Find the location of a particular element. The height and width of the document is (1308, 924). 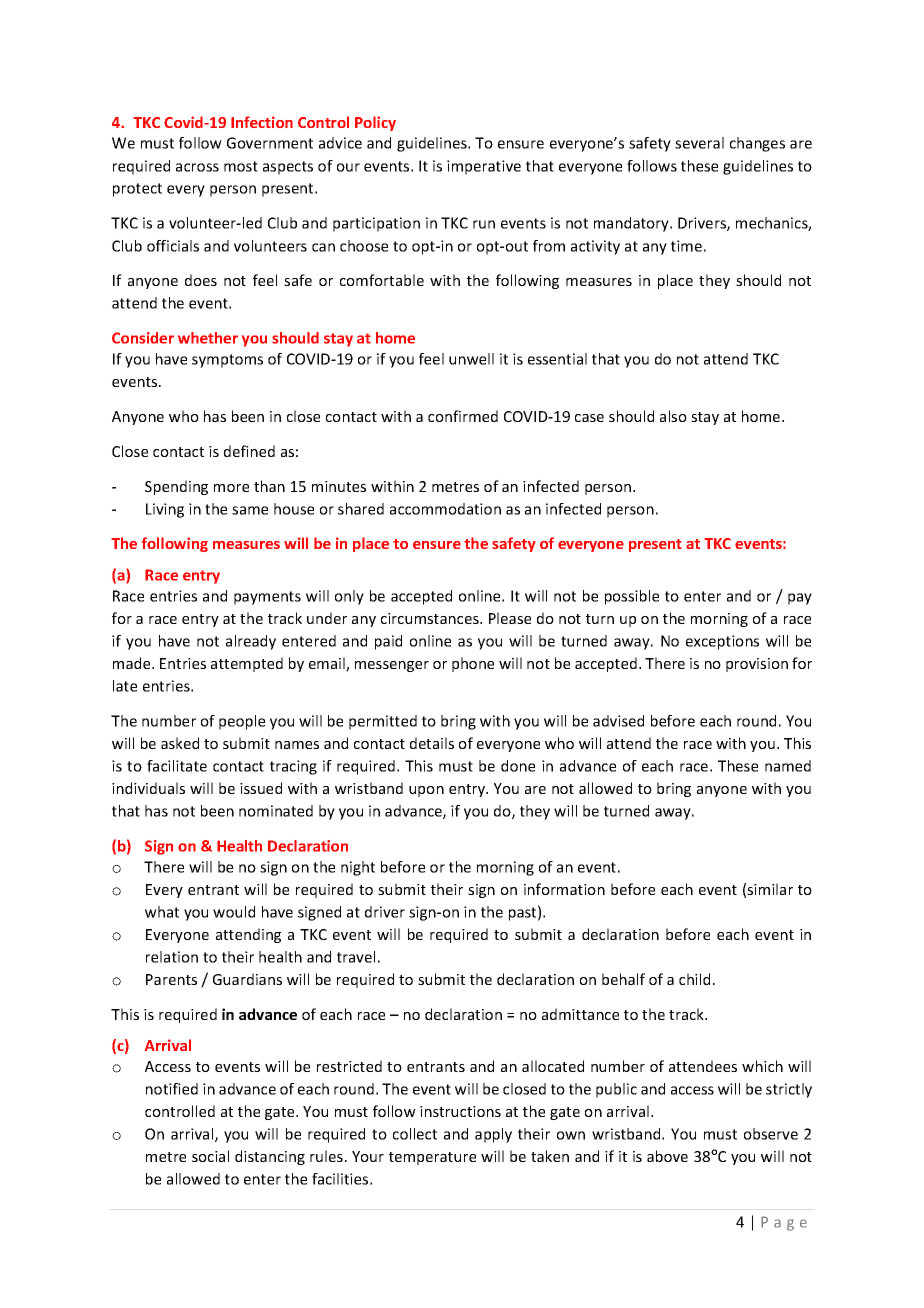

exceptions is located at coordinates (722, 642).
